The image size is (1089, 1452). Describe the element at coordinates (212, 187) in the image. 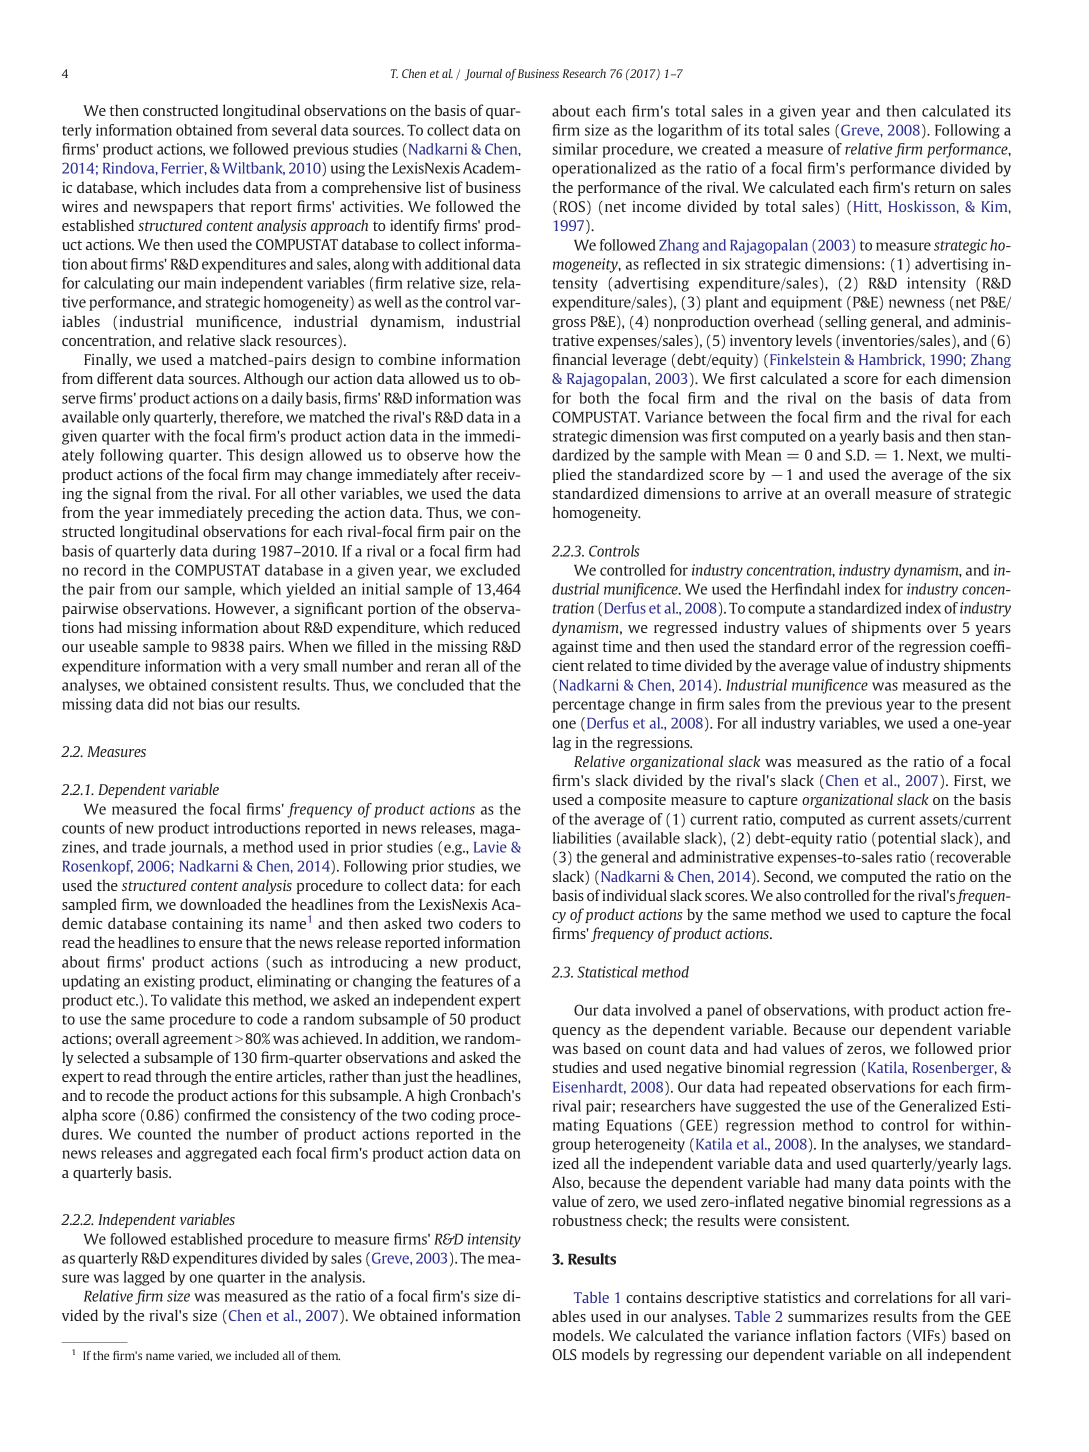

I see `includes` at that location.
